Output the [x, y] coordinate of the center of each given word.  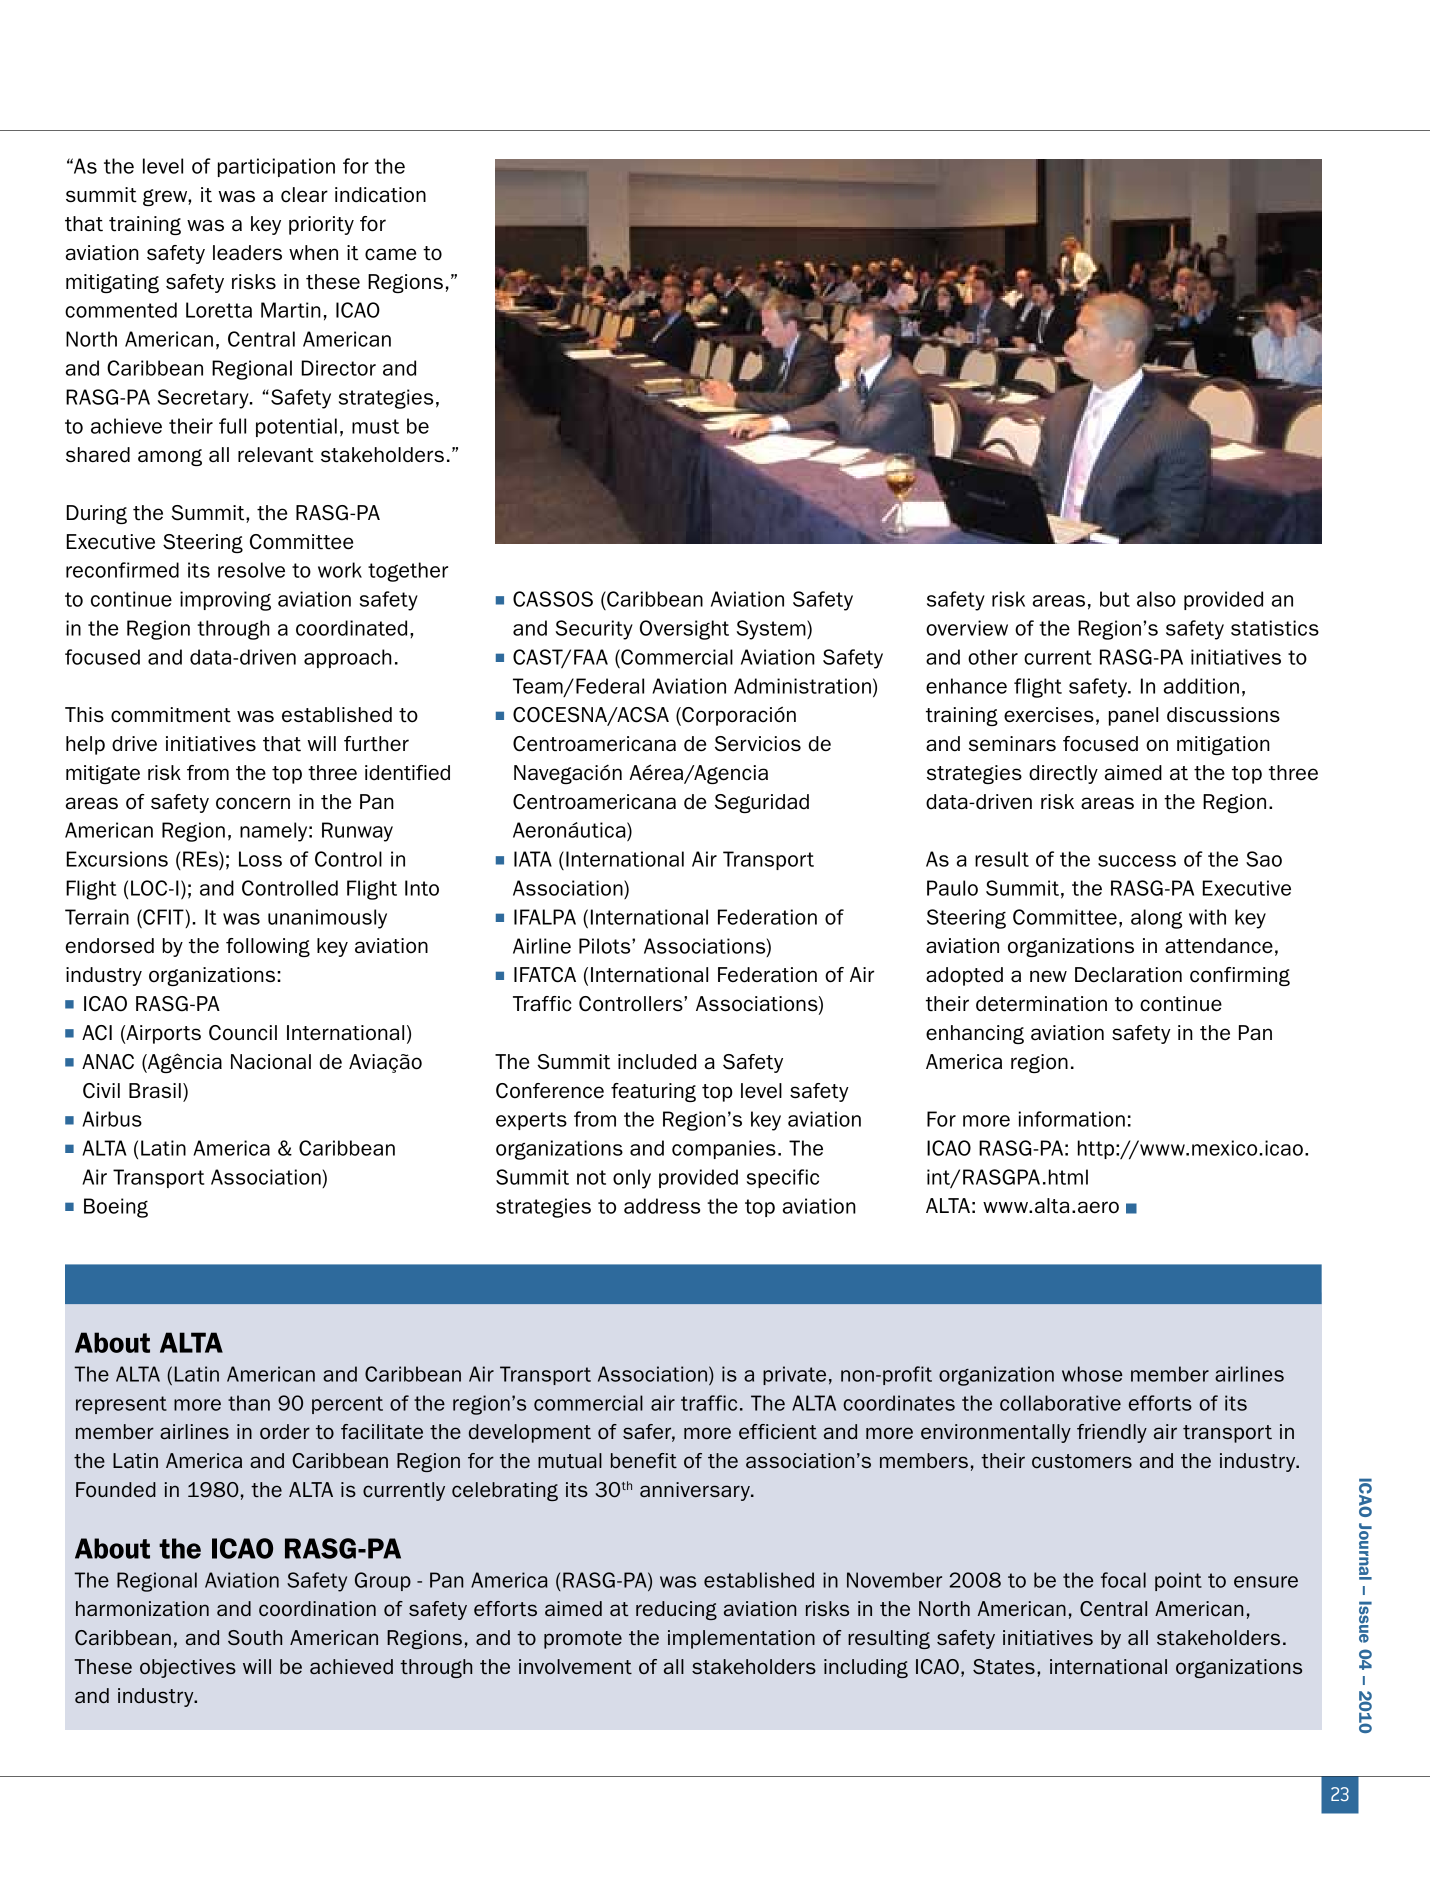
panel [1133, 716]
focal [1123, 1580]
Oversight [684, 630]
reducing [676, 1610]
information [1072, 1119]
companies [724, 1149]
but [1115, 599]
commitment [171, 715]
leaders [247, 253]
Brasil [155, 1091]
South [255, 1637]
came [390, 254]
